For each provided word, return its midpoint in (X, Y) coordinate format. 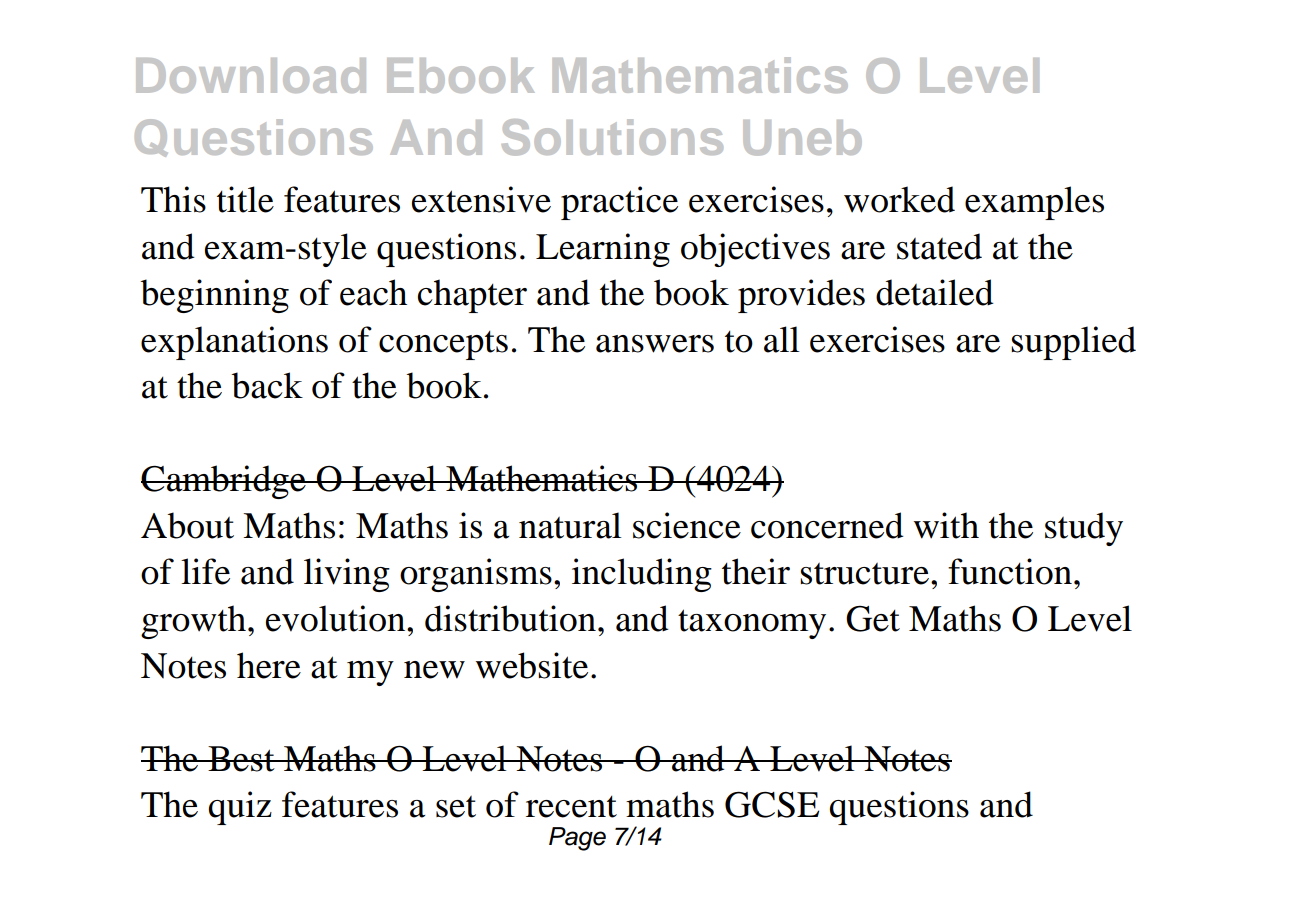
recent (571, 807)
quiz (240, 808)
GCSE (772, 805)
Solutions (612, 137)
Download (251, 75)
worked (899, 199)
